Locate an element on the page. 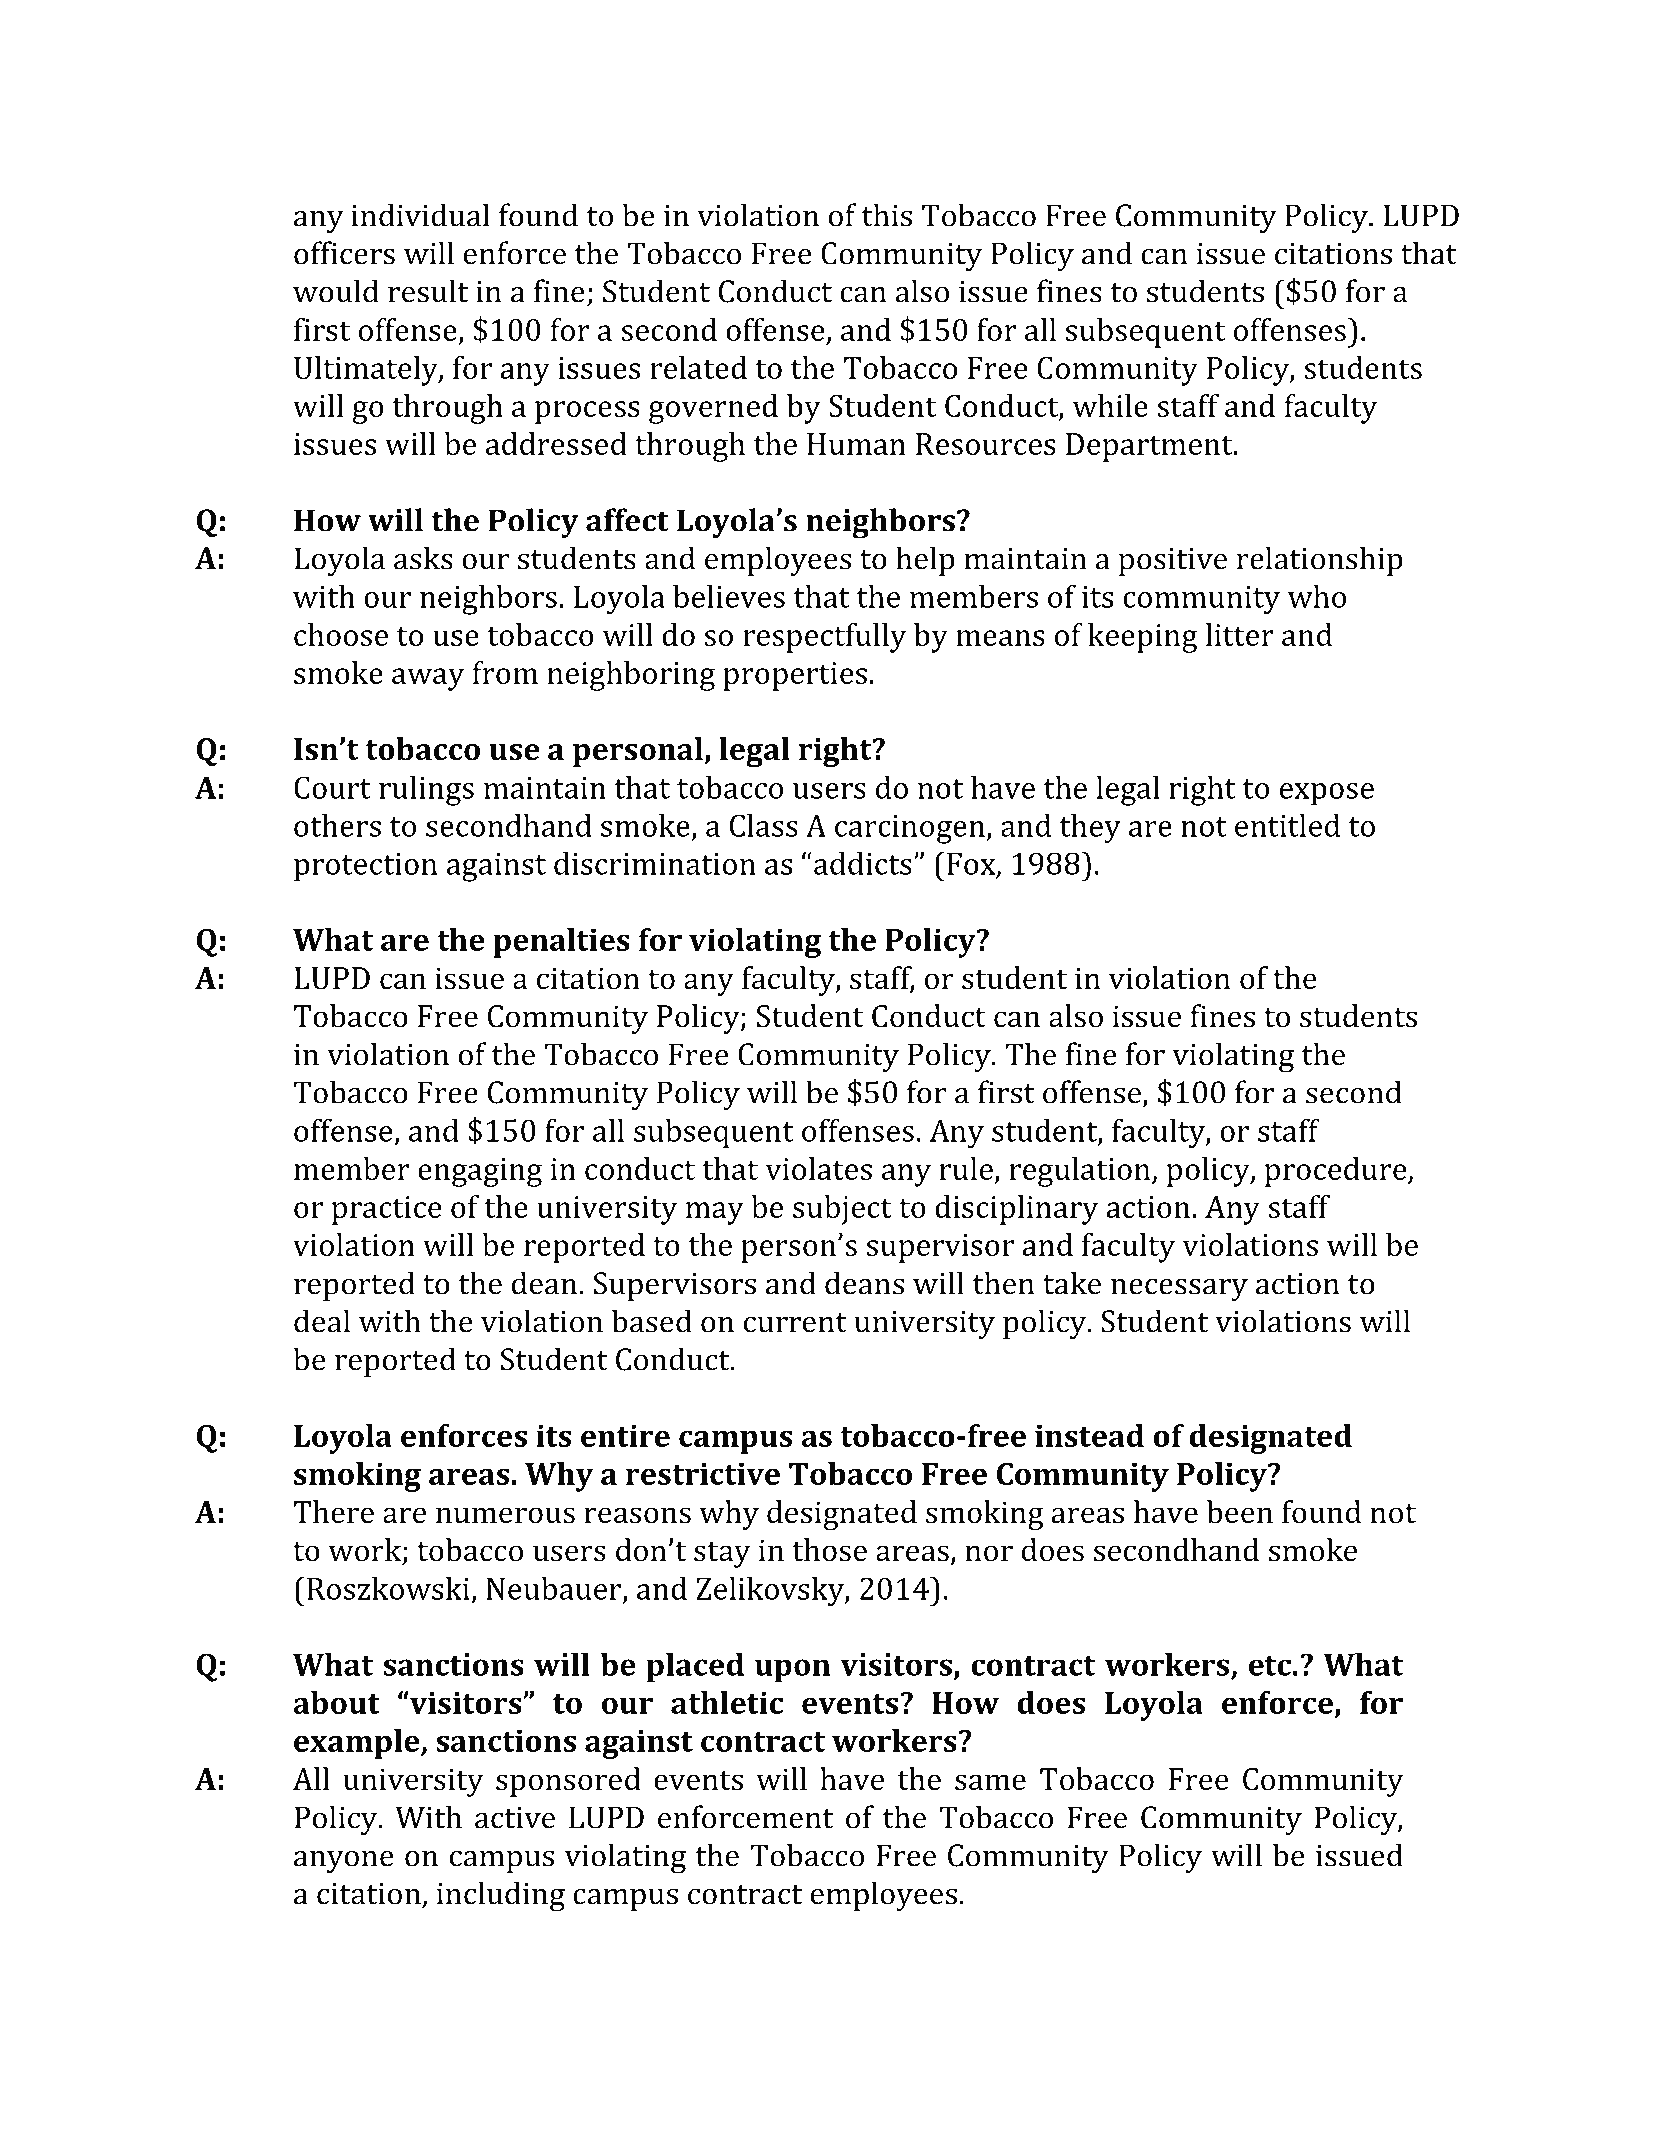 Image resolution: width=1659 pixels, height=2147 pixels. active is located at coordinates (515, 1818).
